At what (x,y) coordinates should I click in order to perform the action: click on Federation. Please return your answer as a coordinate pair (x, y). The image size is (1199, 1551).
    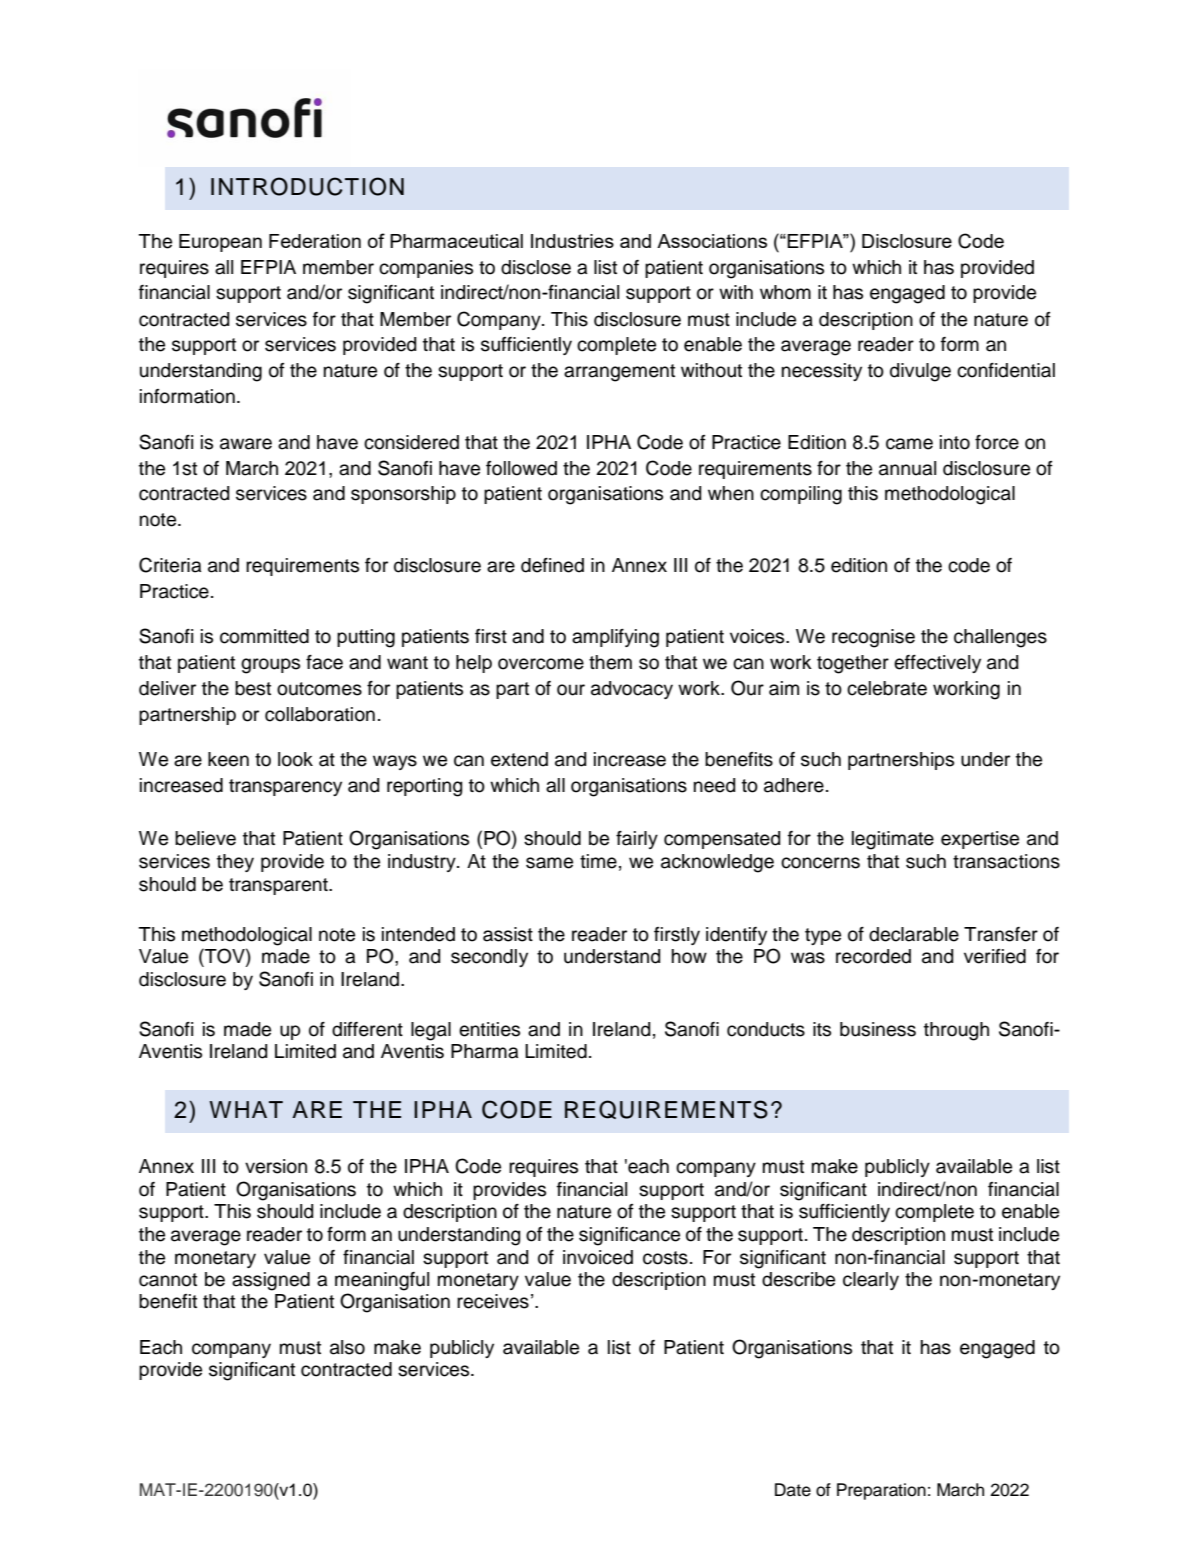
    Looking at the image, I should click on (315, 241).
